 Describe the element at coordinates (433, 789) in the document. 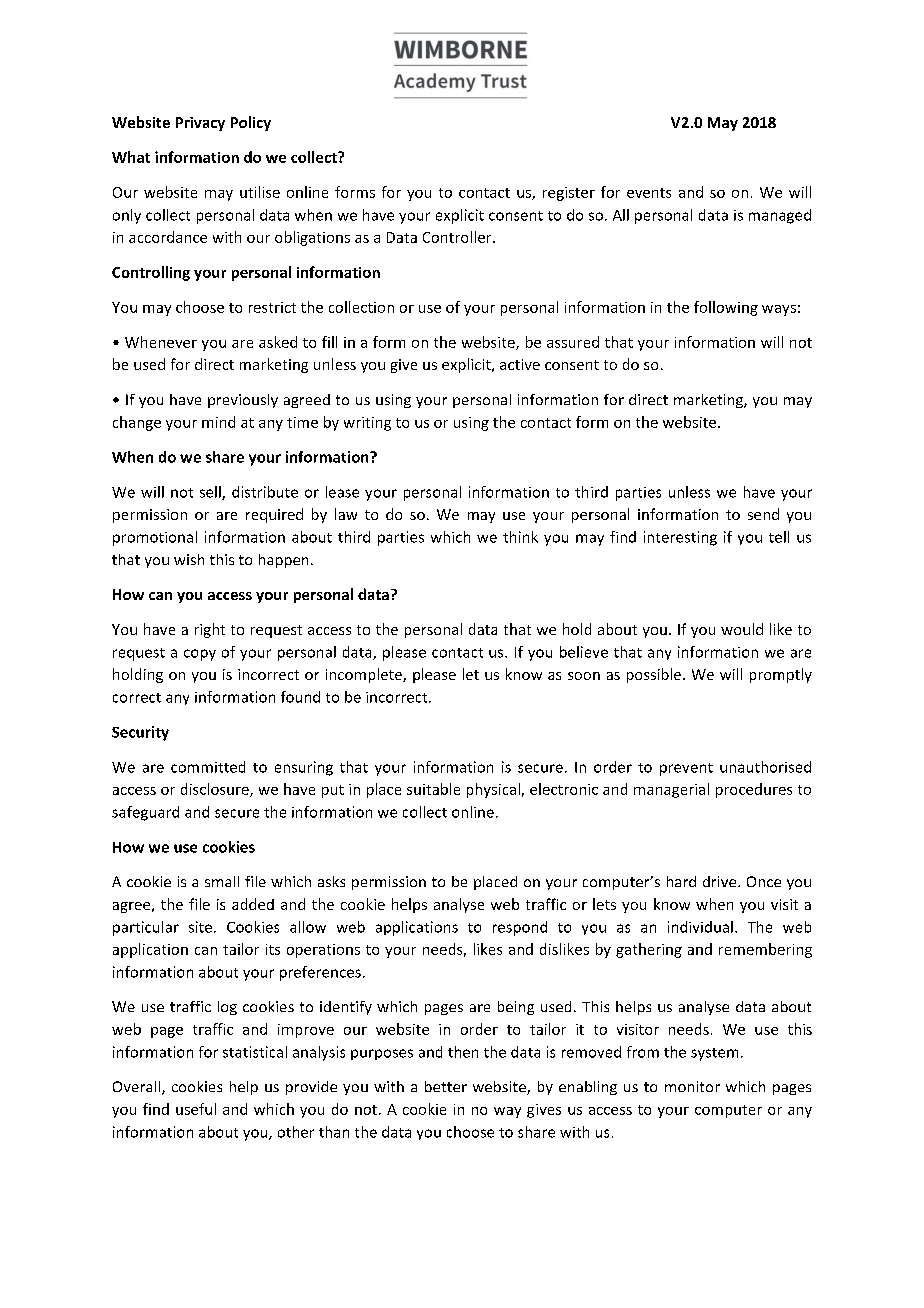

I see `suitable` at that location.
